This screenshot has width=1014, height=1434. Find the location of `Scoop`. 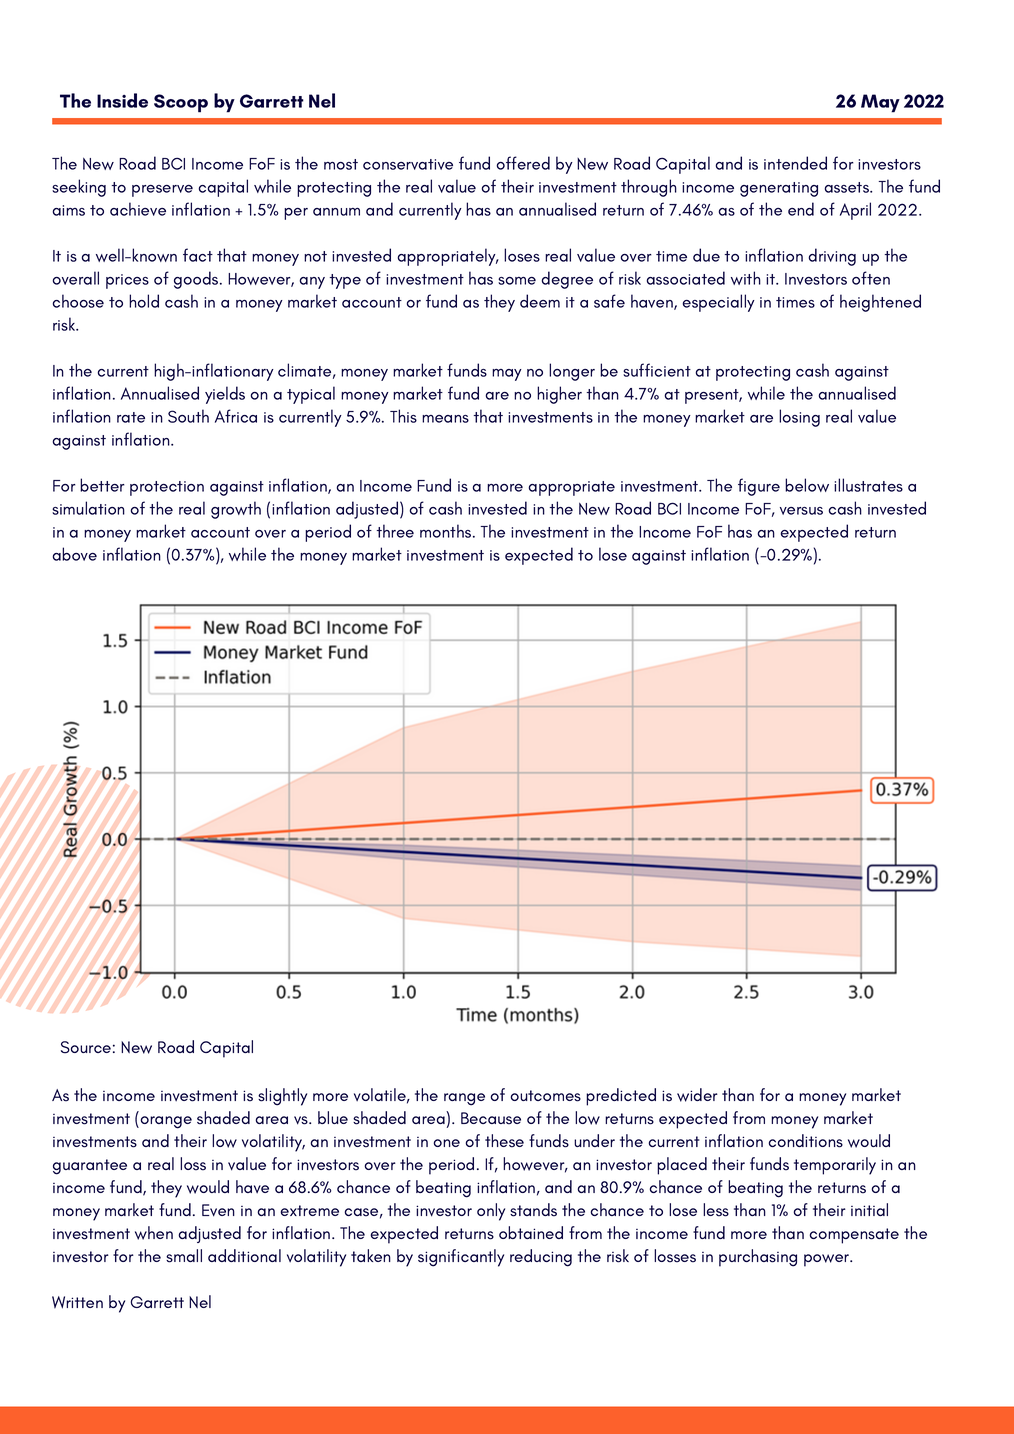

Scoop is located at coordinates (181, 103).
